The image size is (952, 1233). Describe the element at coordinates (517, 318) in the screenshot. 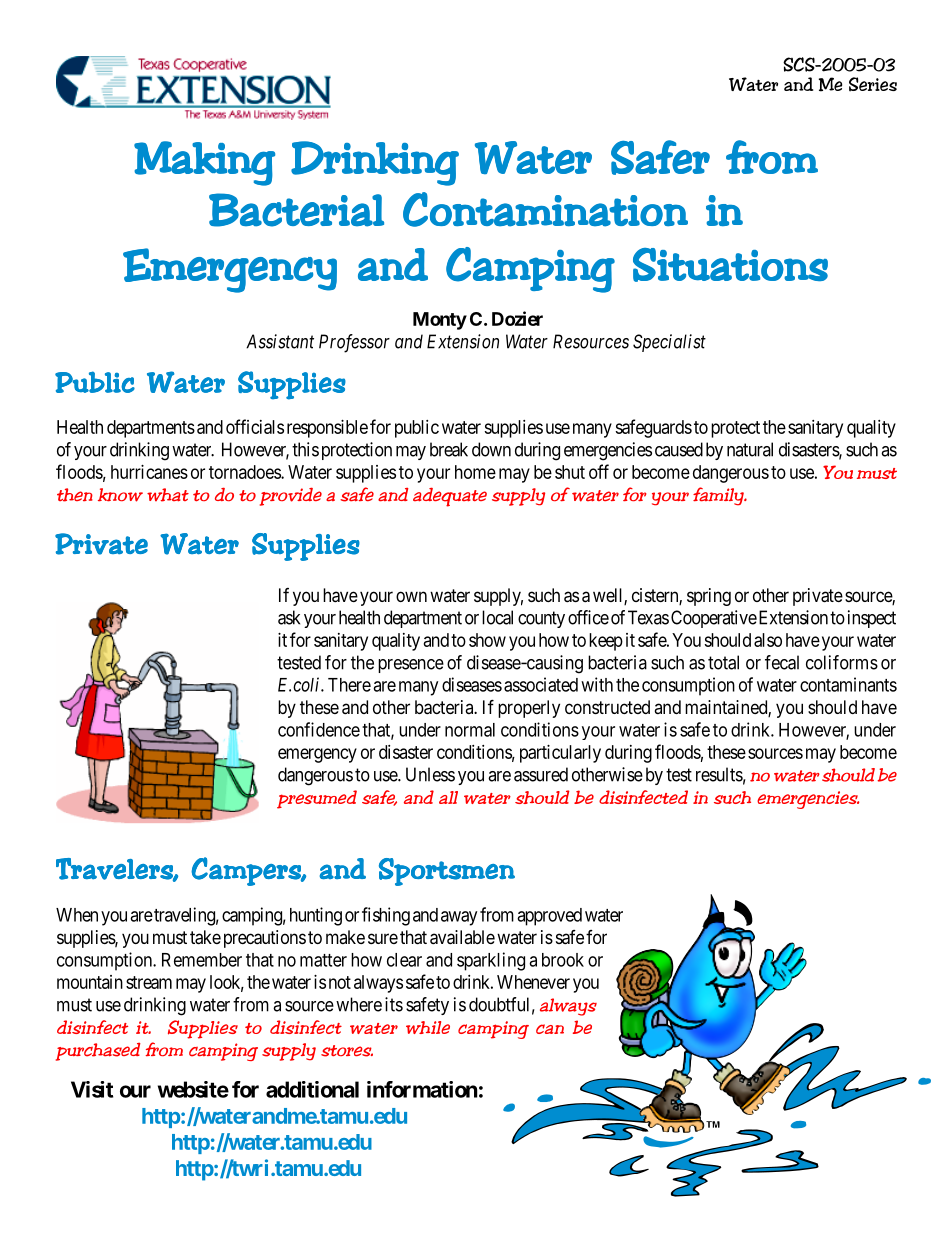

I see `Dozier` at that location.
